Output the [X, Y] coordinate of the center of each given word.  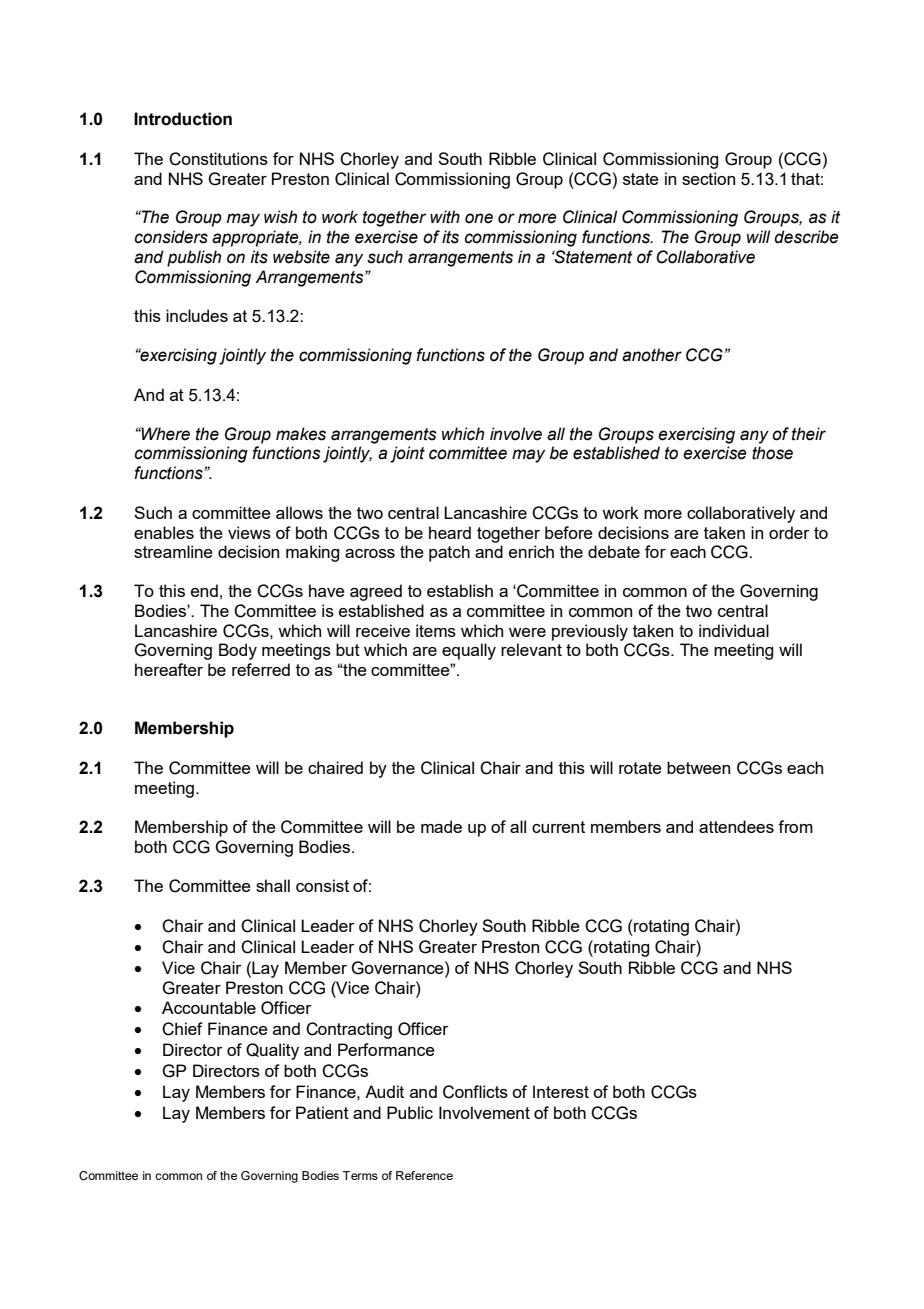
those [772, 453]
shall [273, 885]
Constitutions [218, 159]
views [249, 532]
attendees [736, 826]
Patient [322, 1112]
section [708, 178]
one [479, 218]
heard [450, 532]
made [441, 826]
